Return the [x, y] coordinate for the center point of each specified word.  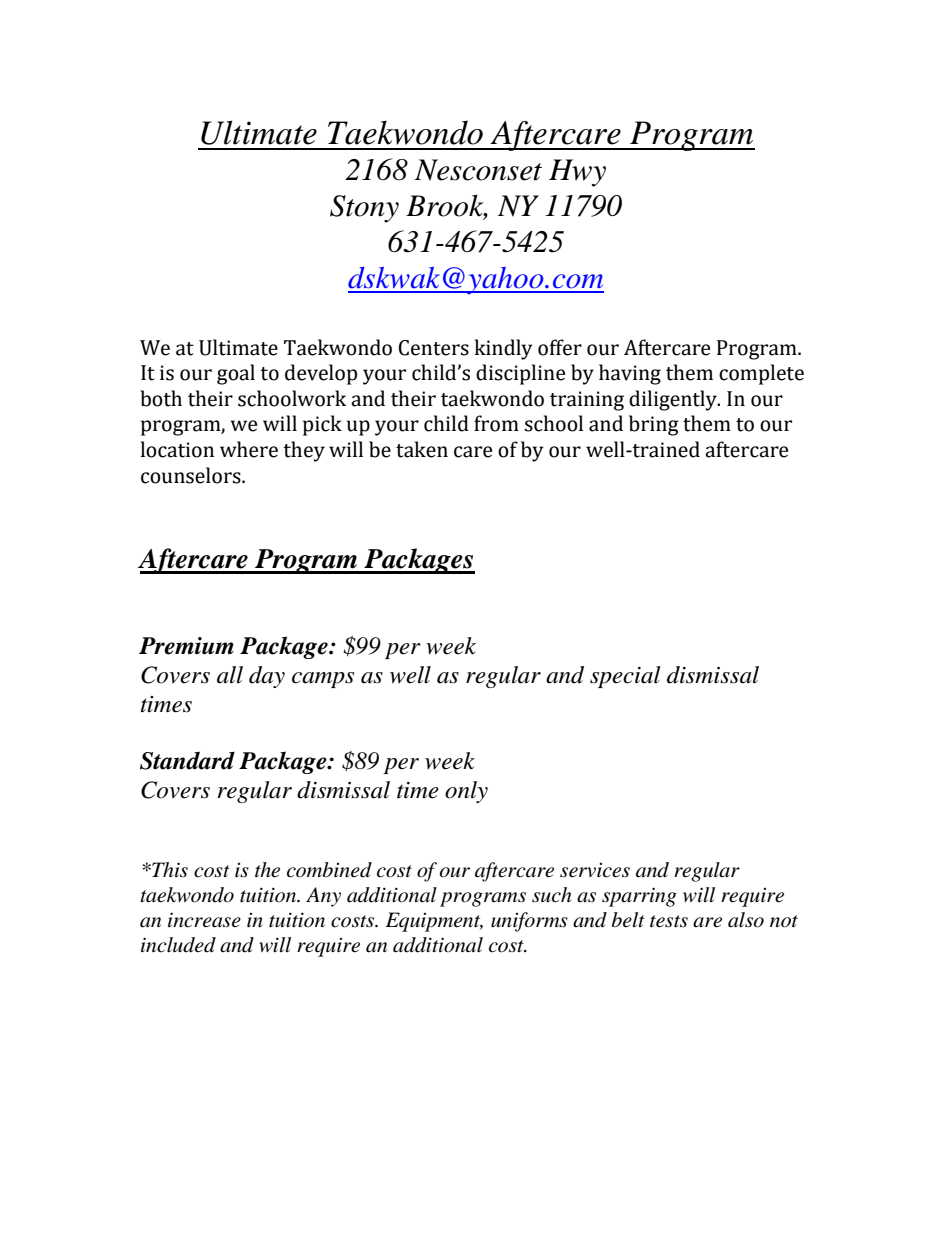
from [496, 423]
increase [204, 920]
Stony [364, 209]
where [249, 449]
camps [323, 680]
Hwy [577, 173]
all [230, 675]
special [625, 677]
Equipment [434, 922]
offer [560, 347]
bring [654, 425]
